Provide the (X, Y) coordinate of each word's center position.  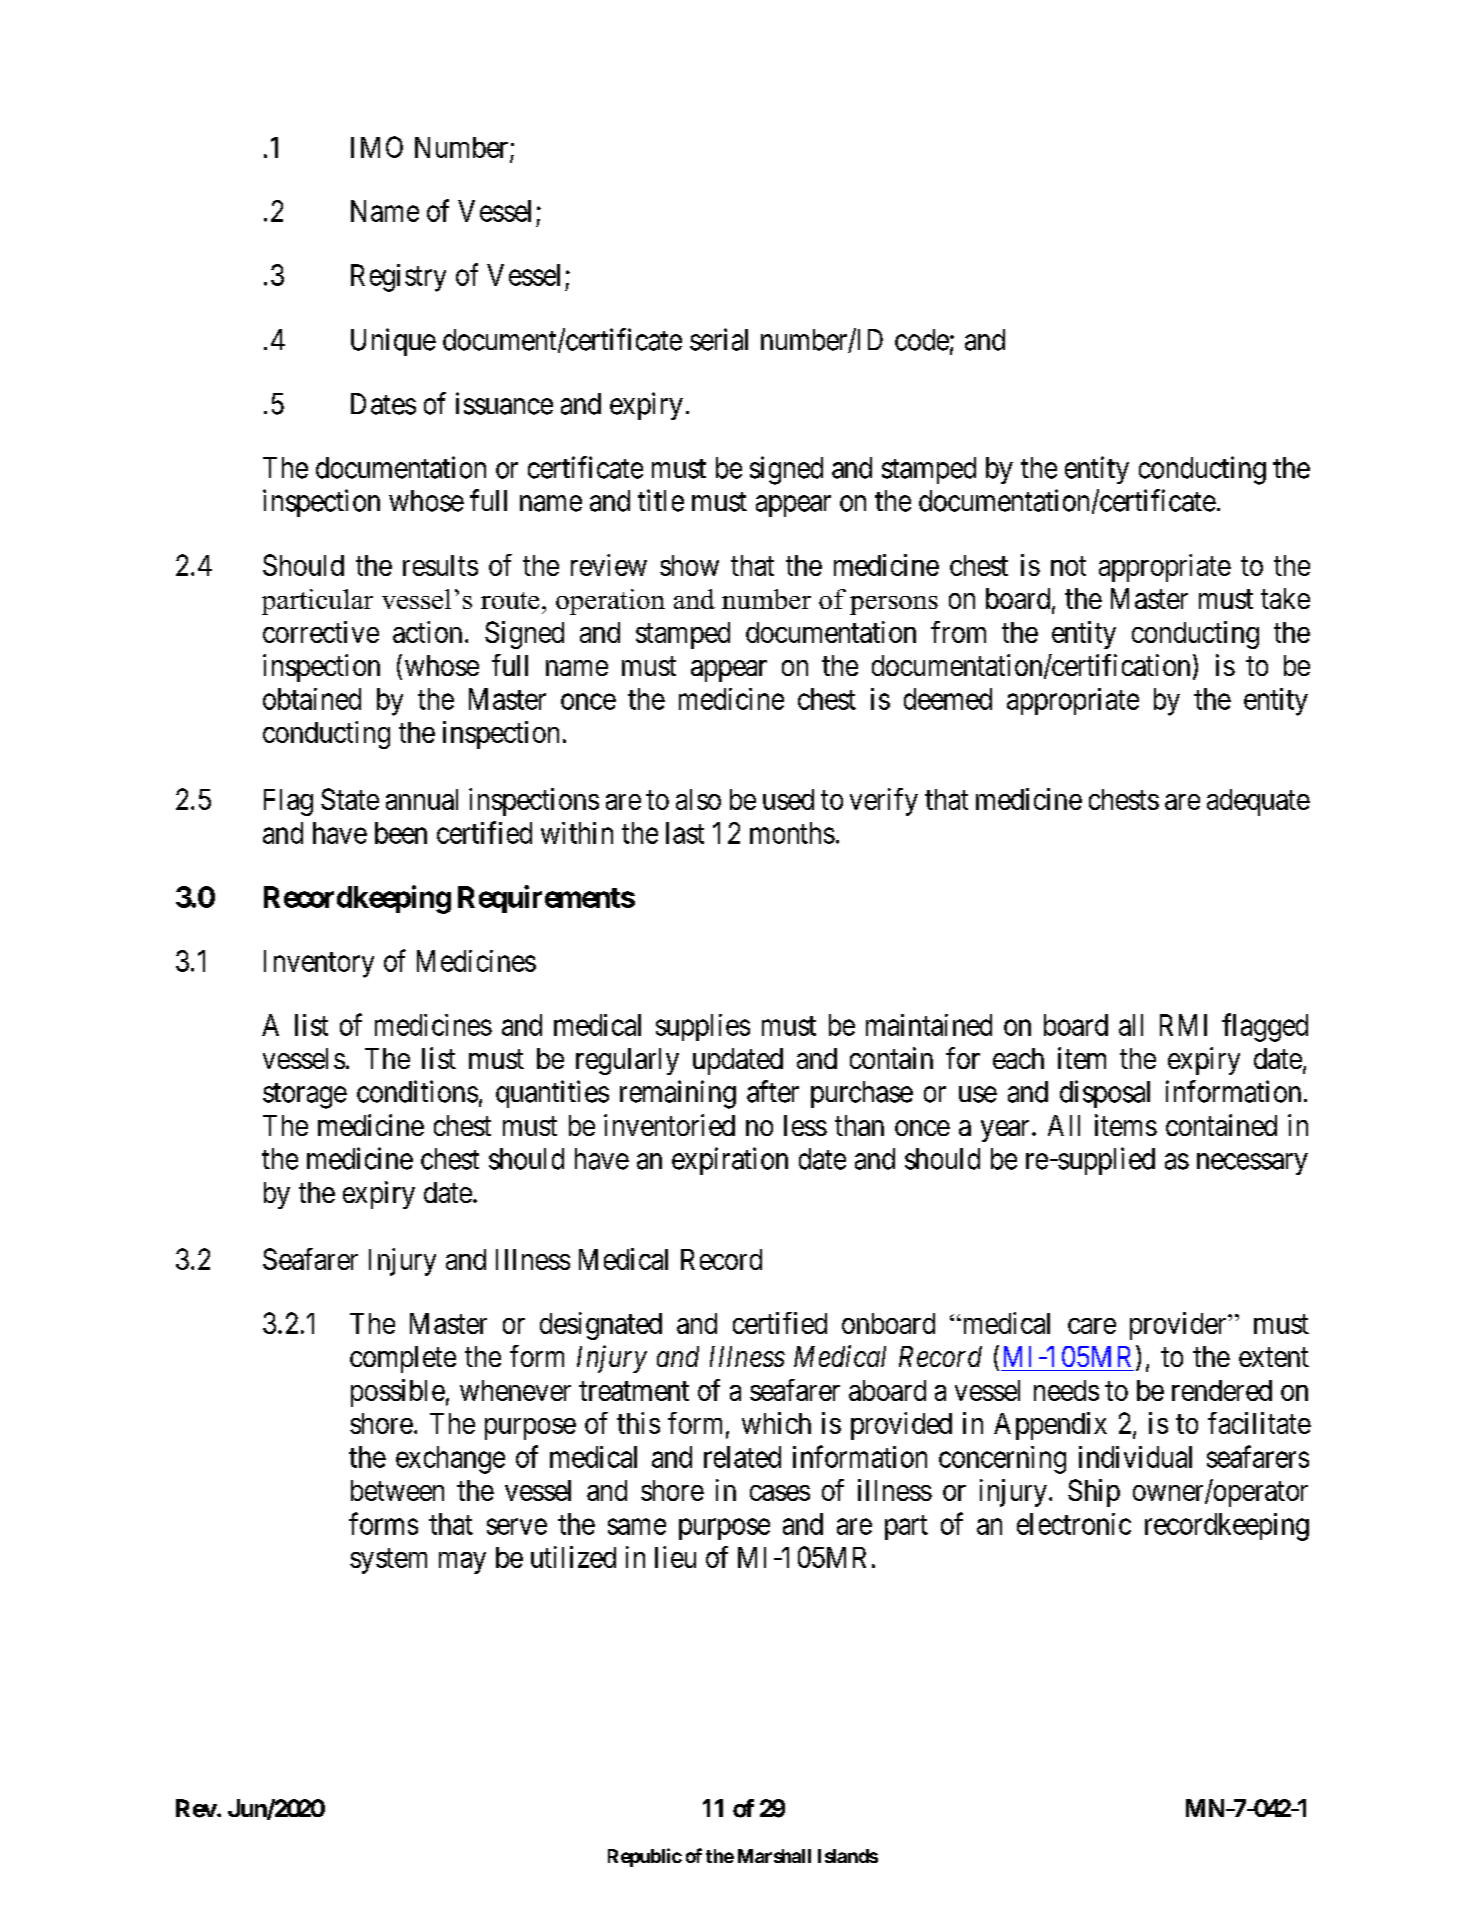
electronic (1074, 1524)
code (922, 340)
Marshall (774, 1856)
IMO (377, 147)
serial (719, 339)
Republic (645, 1857)
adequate (1258, 802)
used (788, 799)
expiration (730, 1161)
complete (403, 1359)
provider (1179, 1326)
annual (422, 799)
